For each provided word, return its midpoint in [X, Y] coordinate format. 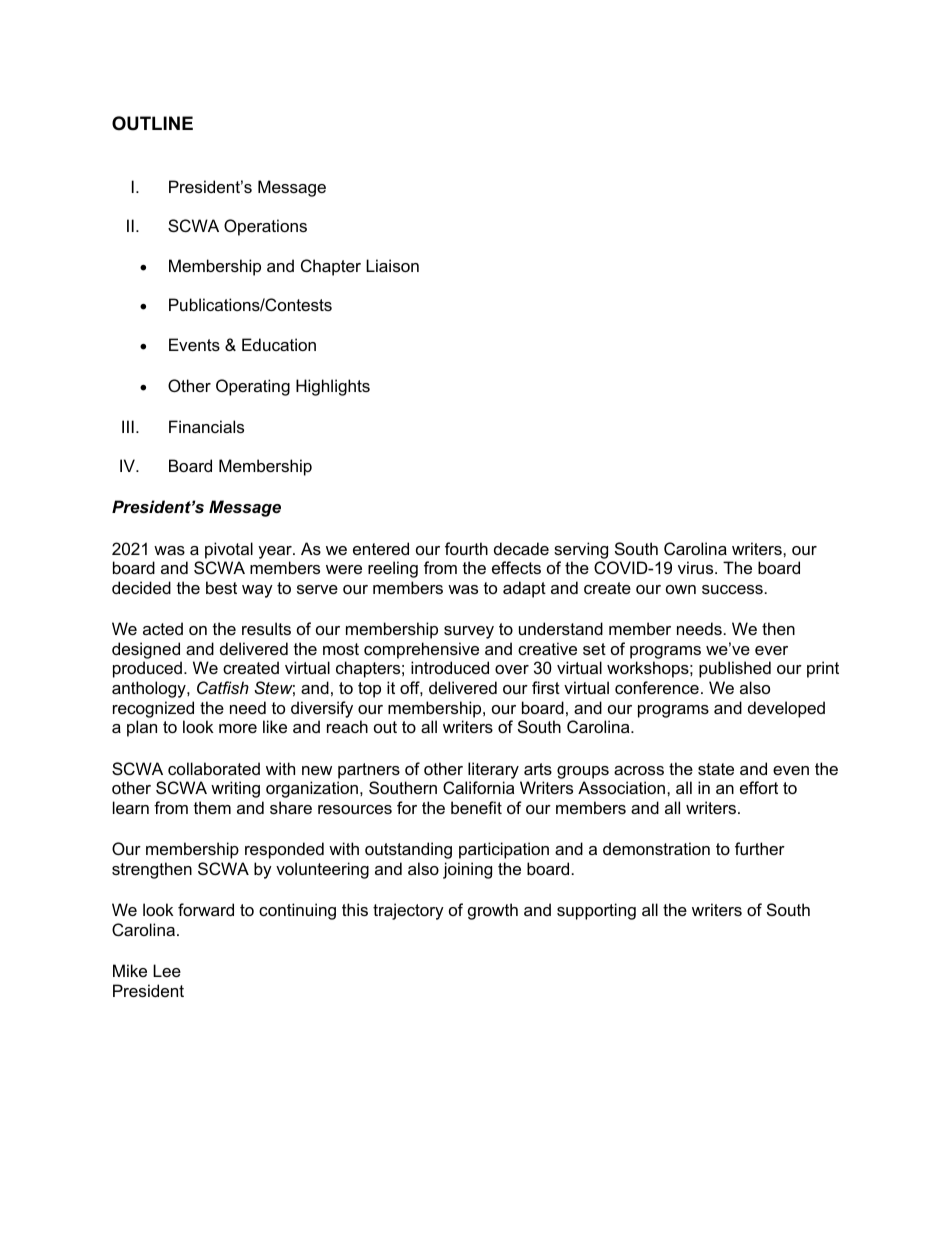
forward [206, 909]
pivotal [229, 550]
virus [697, 567]
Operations [265, 227]
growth [493, 911]
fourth [466, 548]
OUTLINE [152, 123]
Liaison [392, 265]
